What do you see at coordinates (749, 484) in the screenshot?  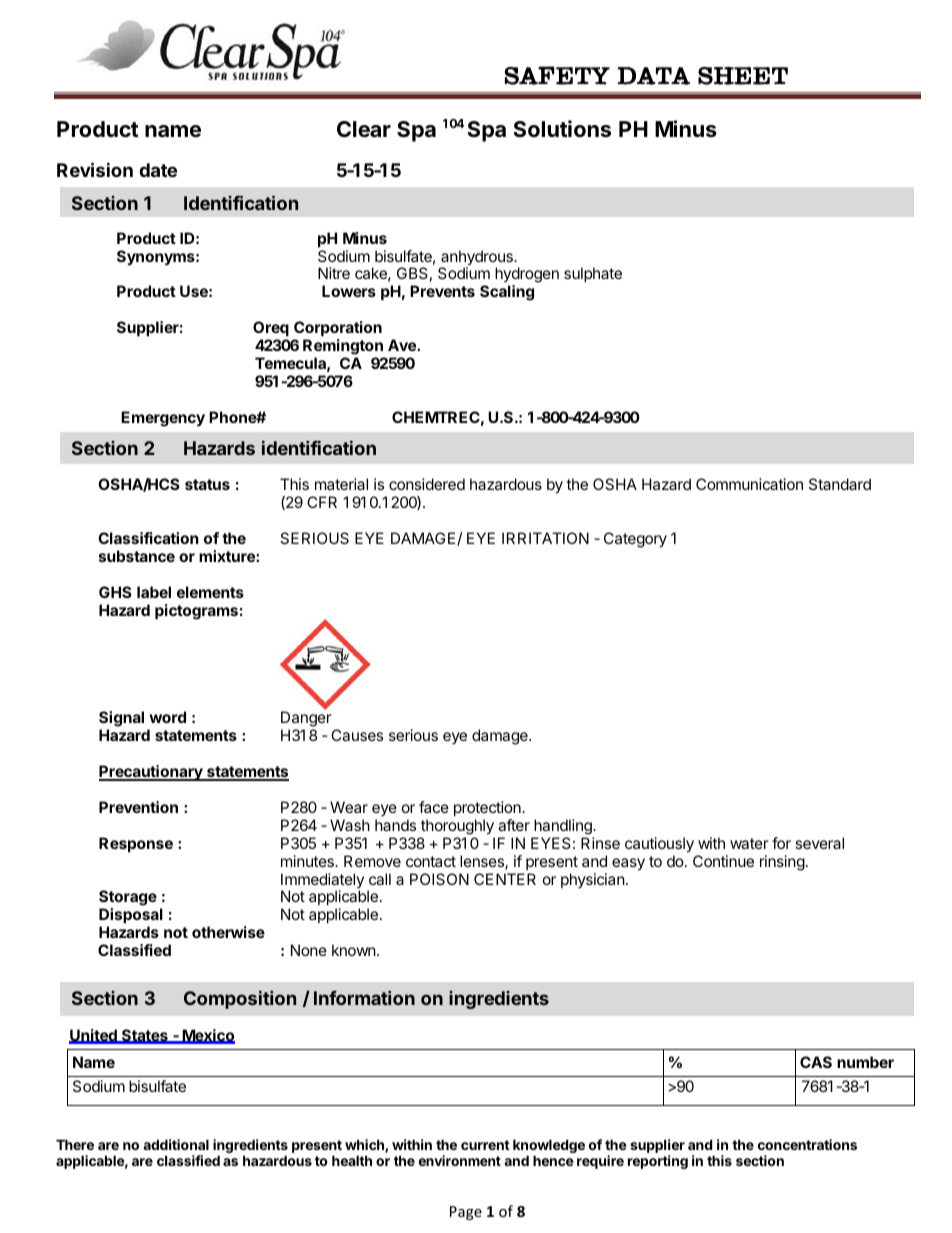 I see `Communication` at bounding box center [749, 484].
